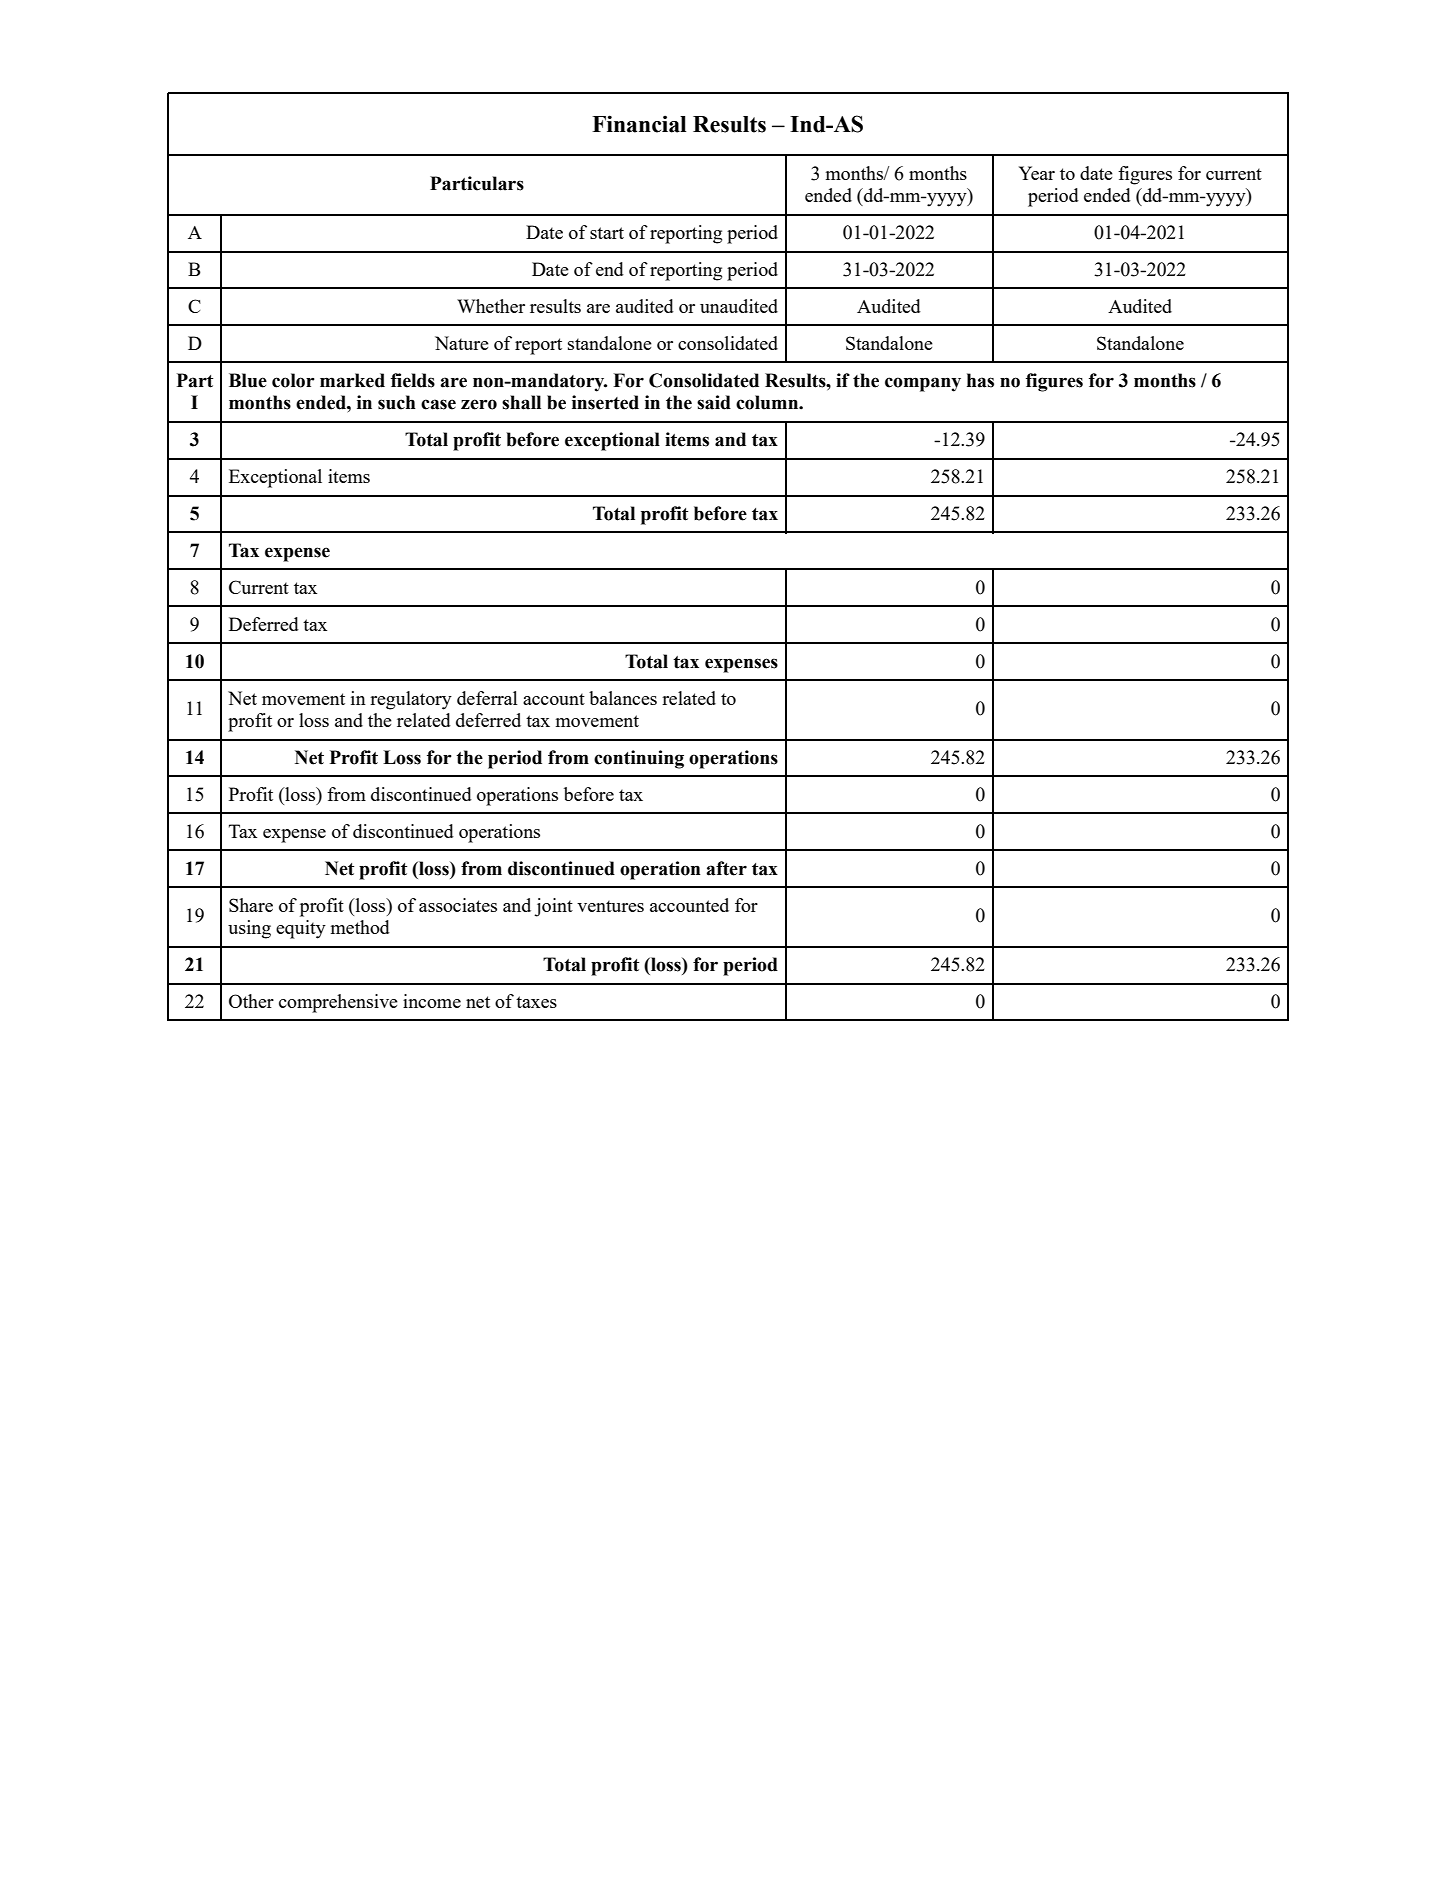  I want to click on regulatory, so click(411, 700).
